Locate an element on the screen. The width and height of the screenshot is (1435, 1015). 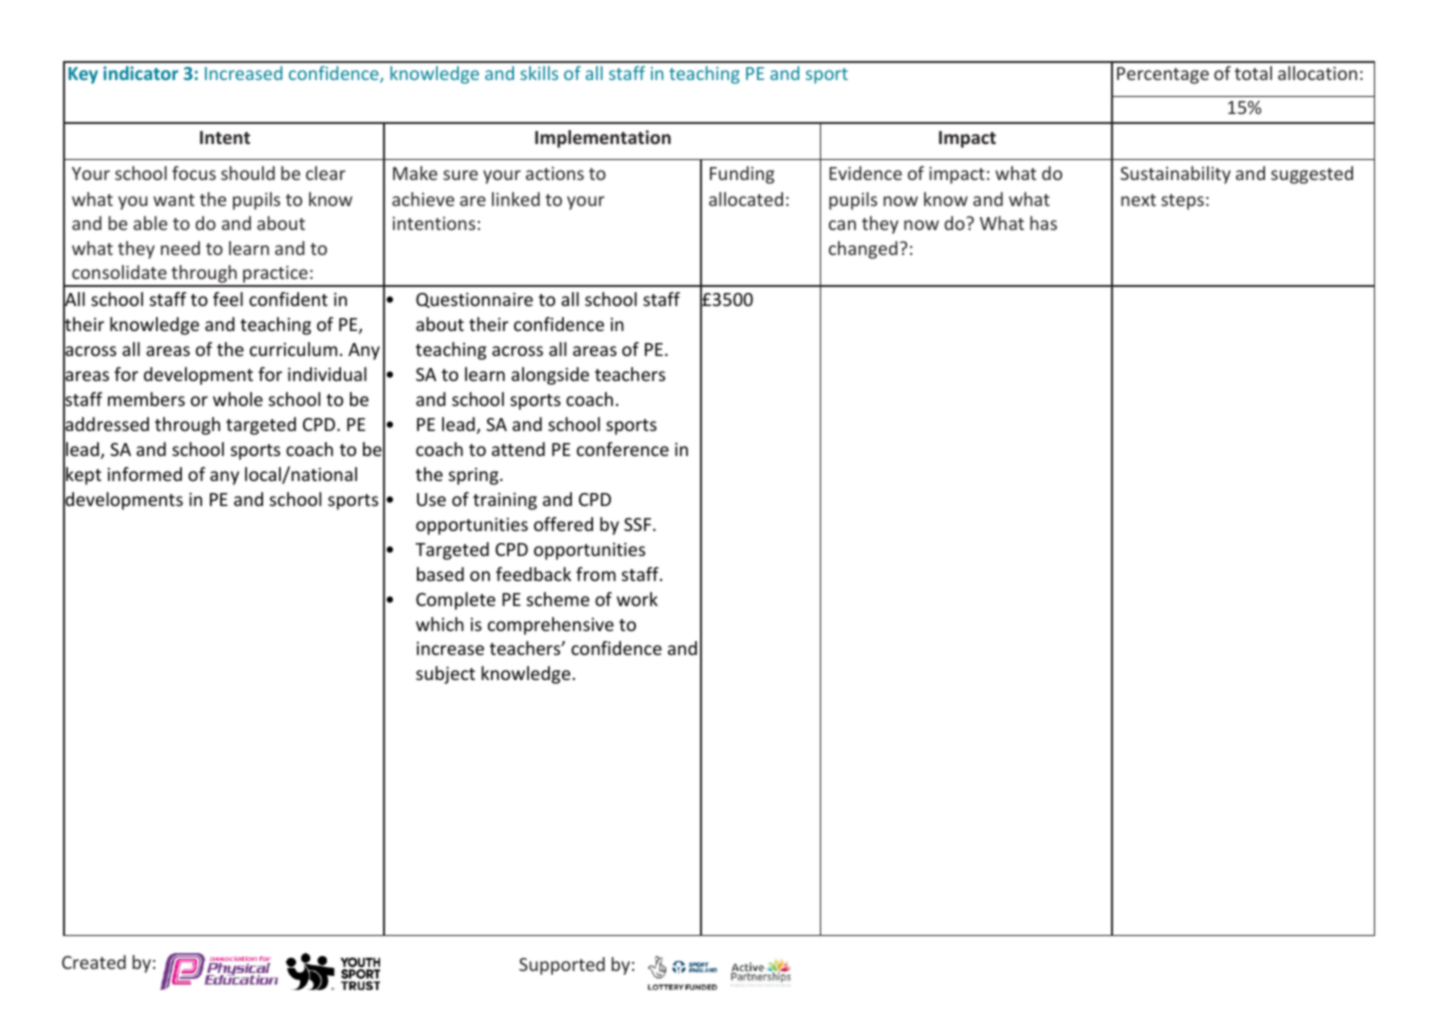
Percentage is located at coordinates (1163, 75).
